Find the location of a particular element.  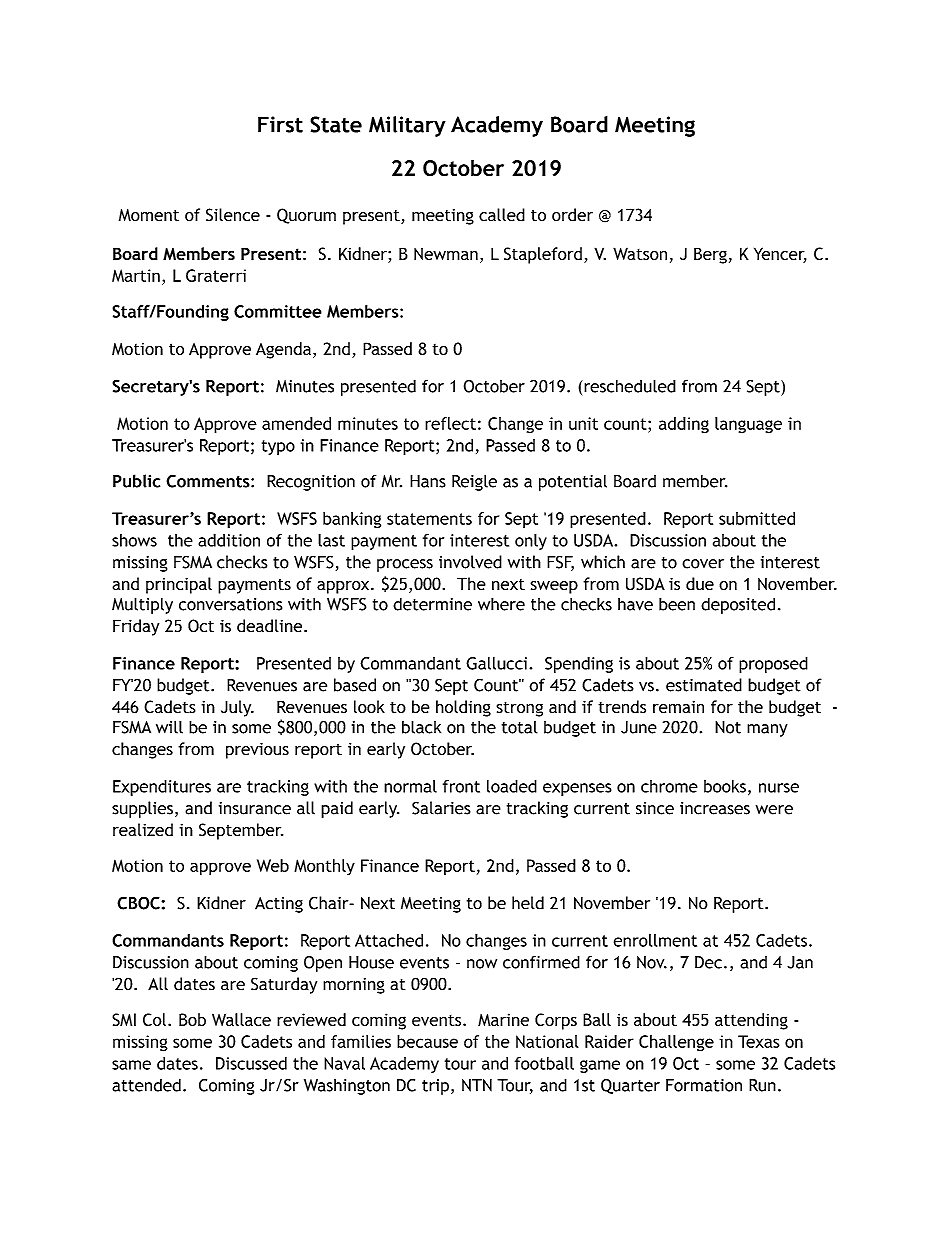

Berg is located at coordinates (710, 255).
